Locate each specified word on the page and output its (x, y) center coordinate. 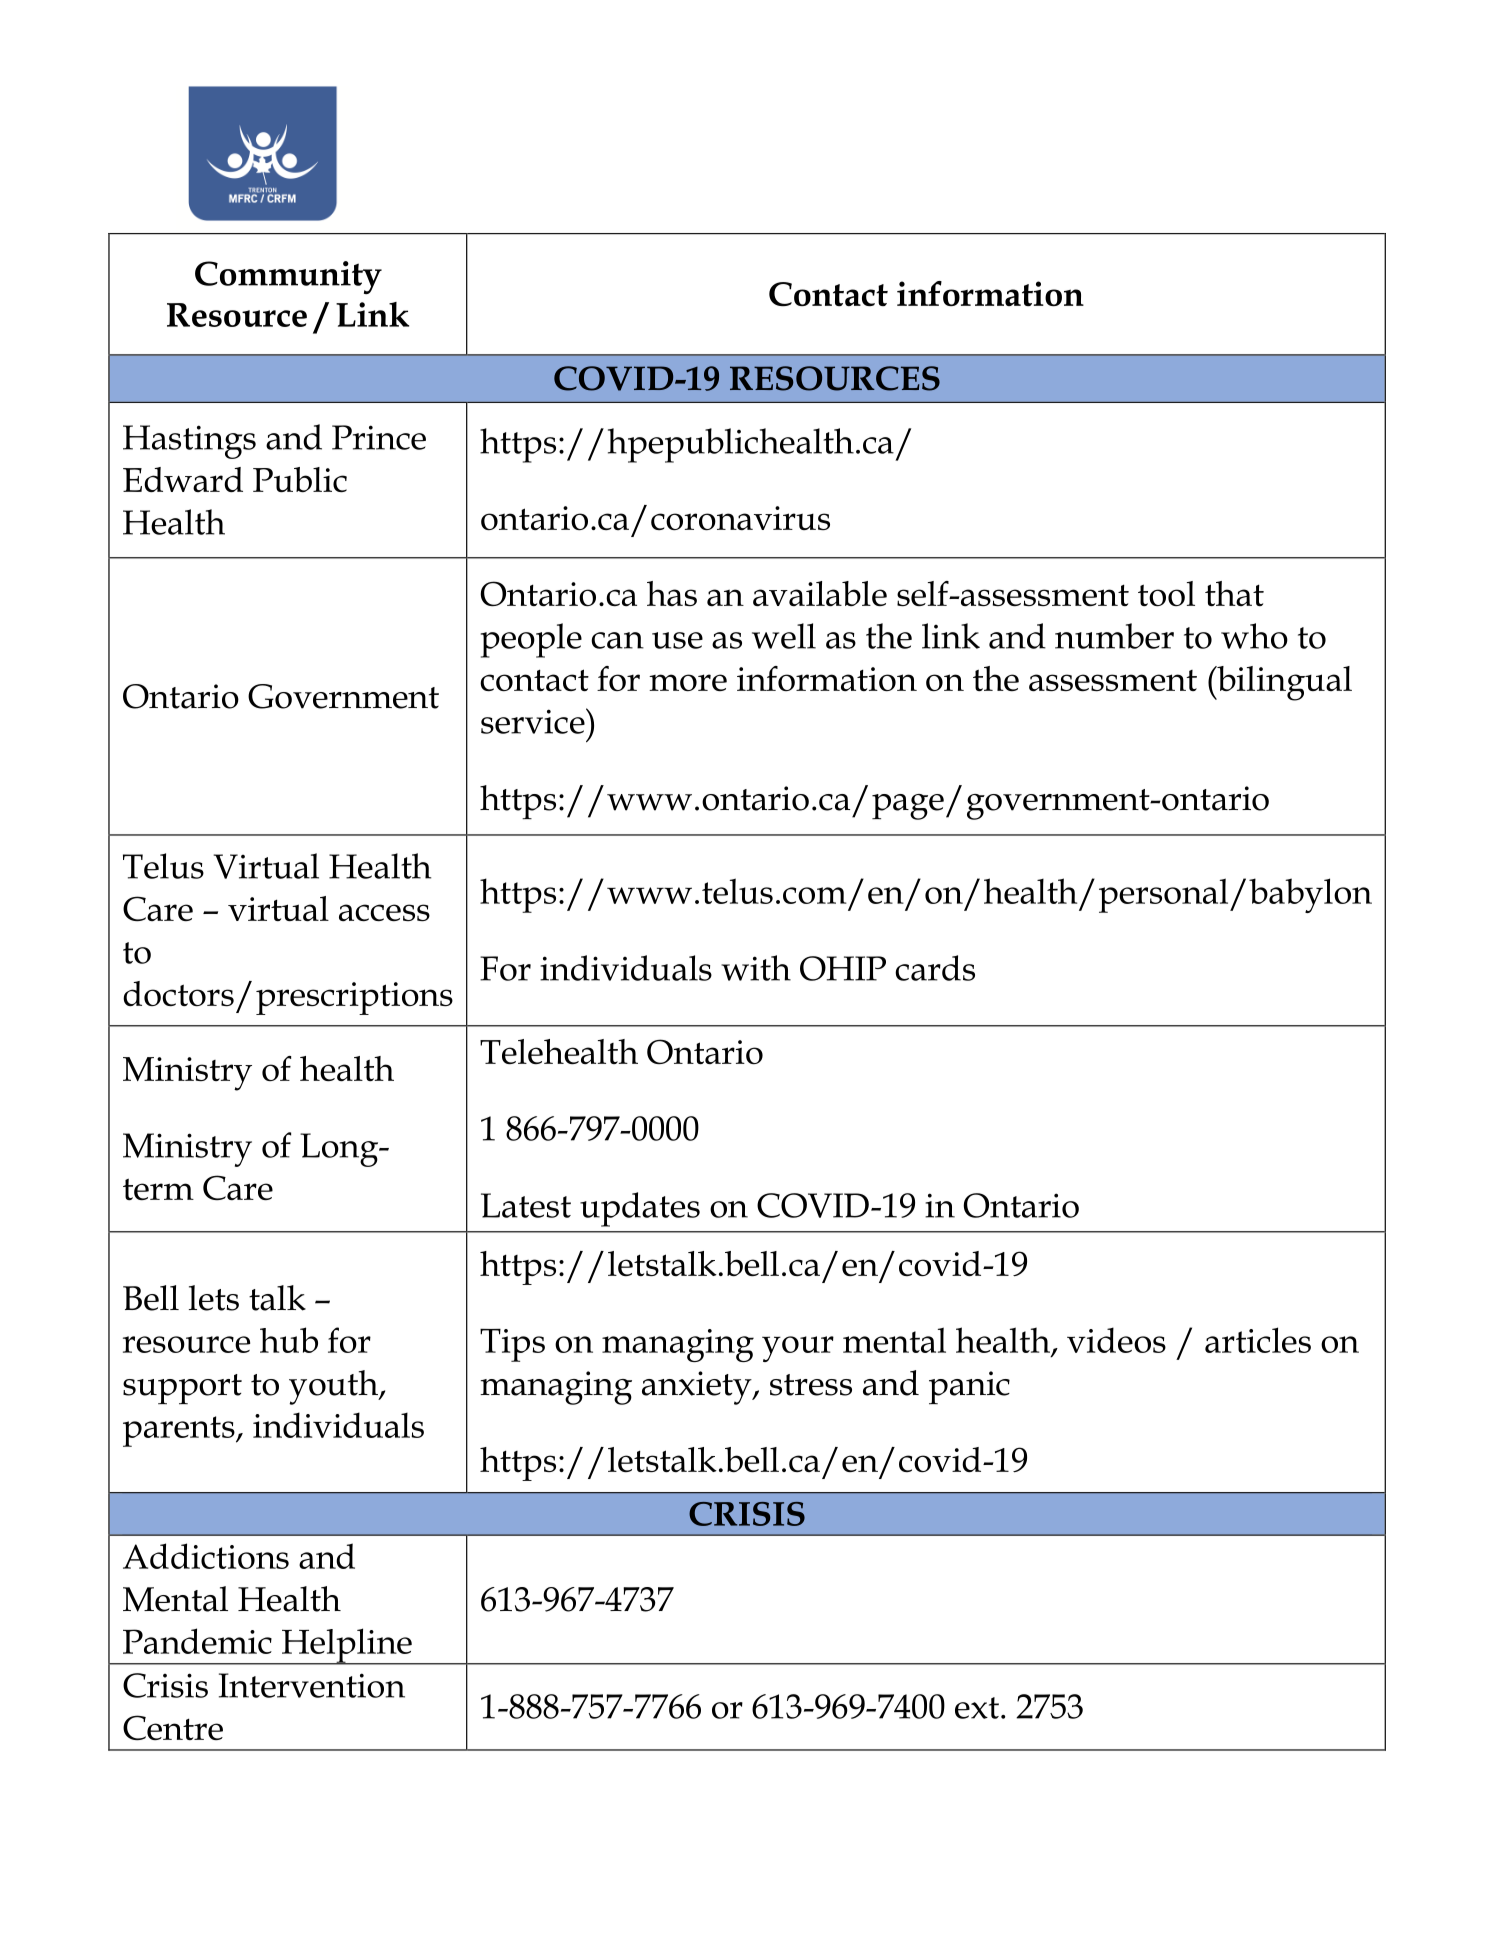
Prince (379, 437)
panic (969, 1388)
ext (977, 1708)
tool (1166, 593)
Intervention (312, 1685)
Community (288, 277)
